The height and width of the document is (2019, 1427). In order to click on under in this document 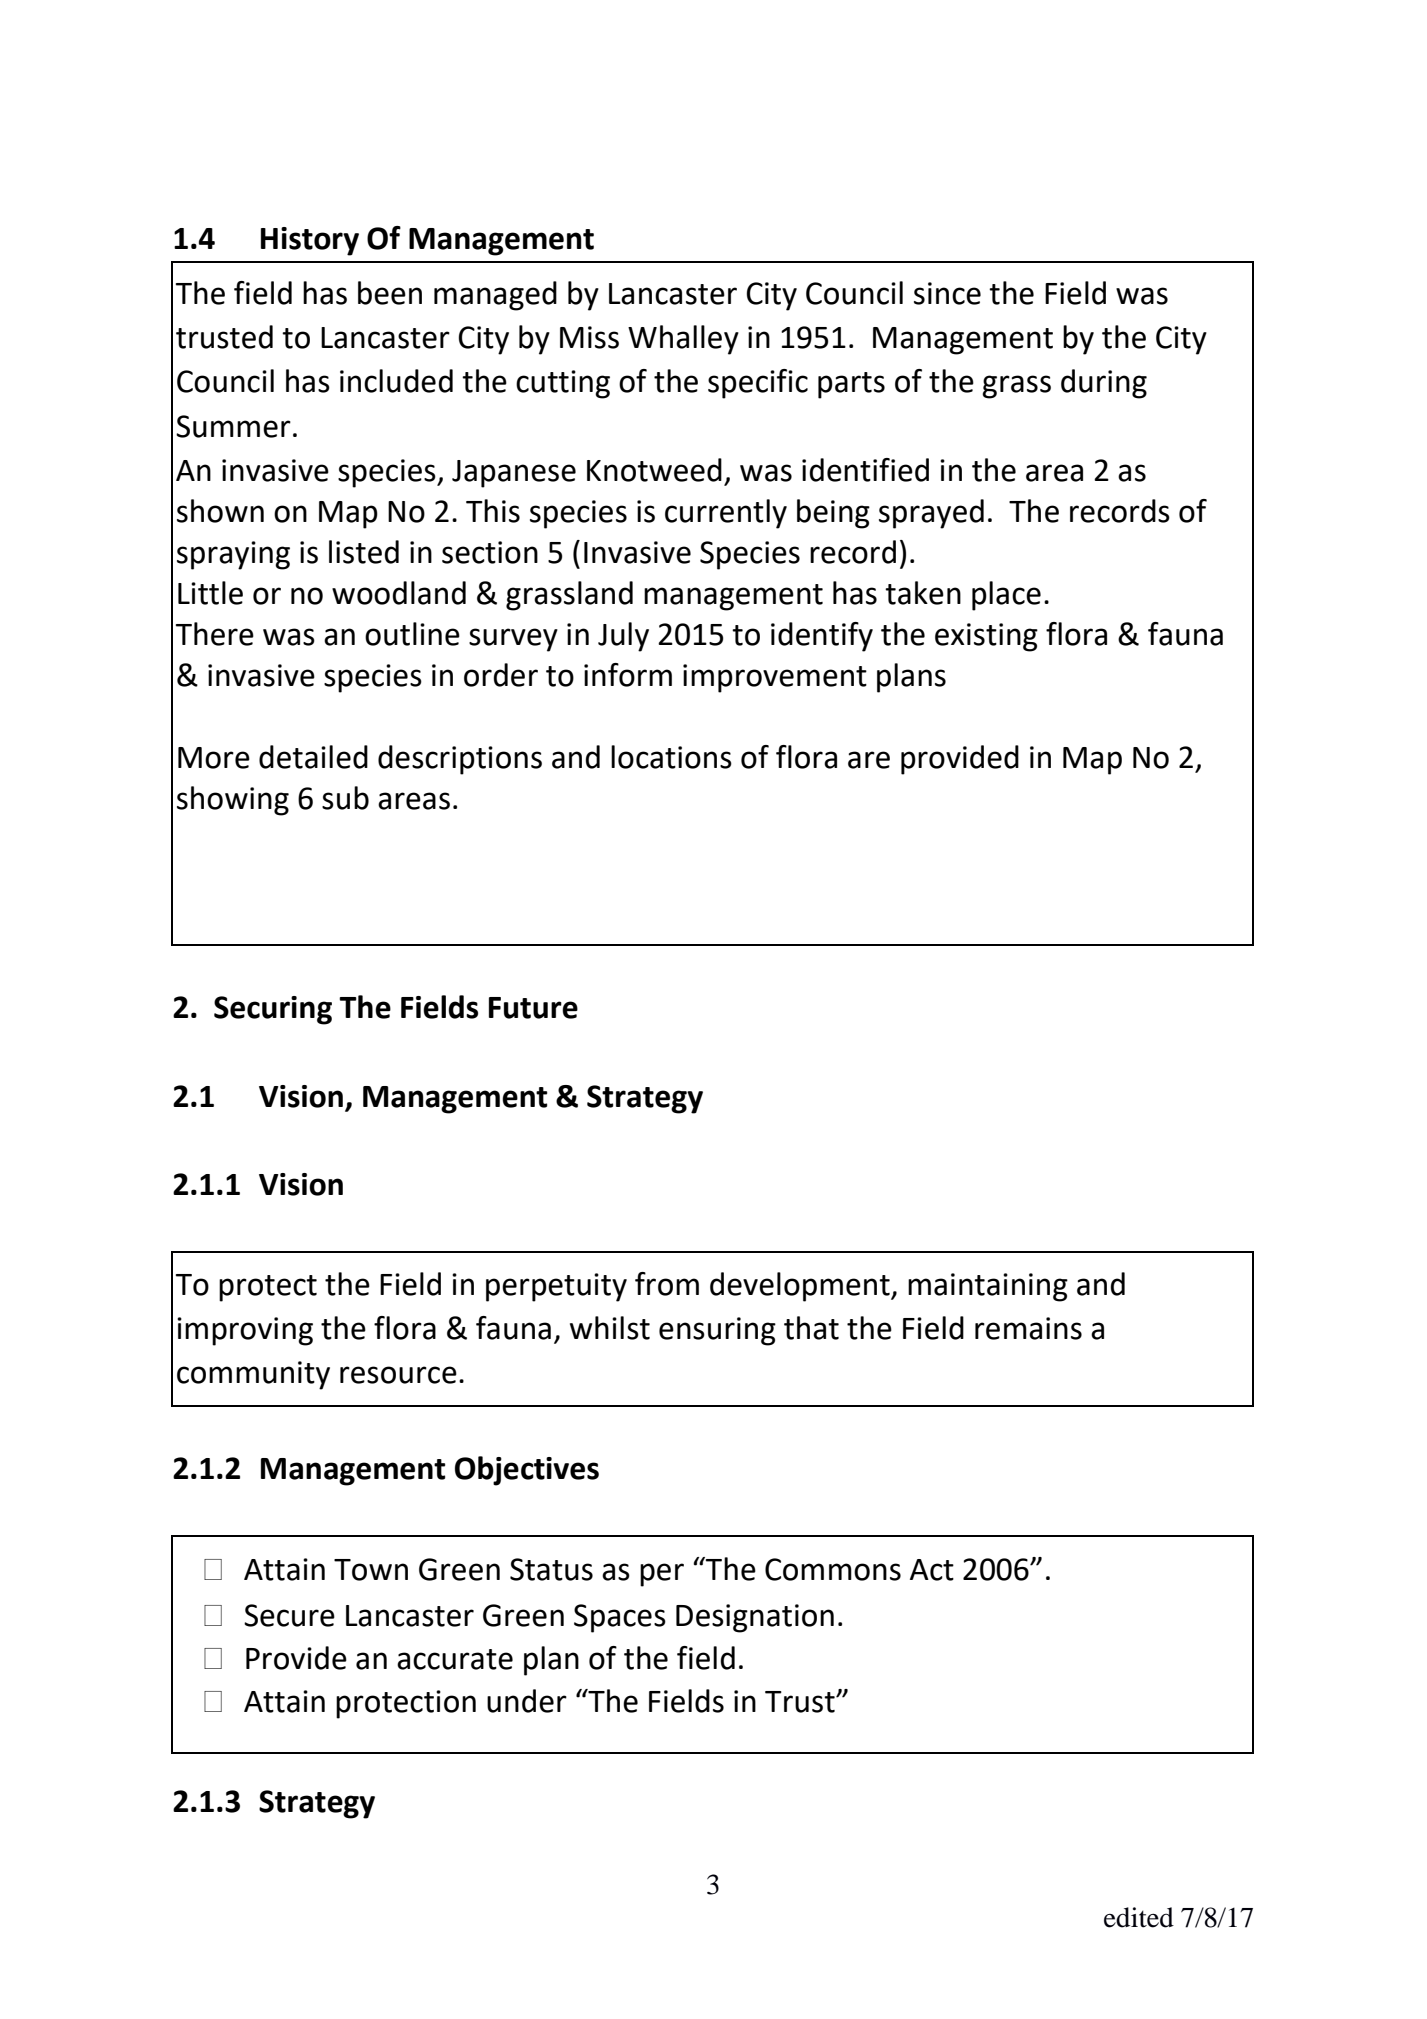, I will do `click(527, 1701)`.
